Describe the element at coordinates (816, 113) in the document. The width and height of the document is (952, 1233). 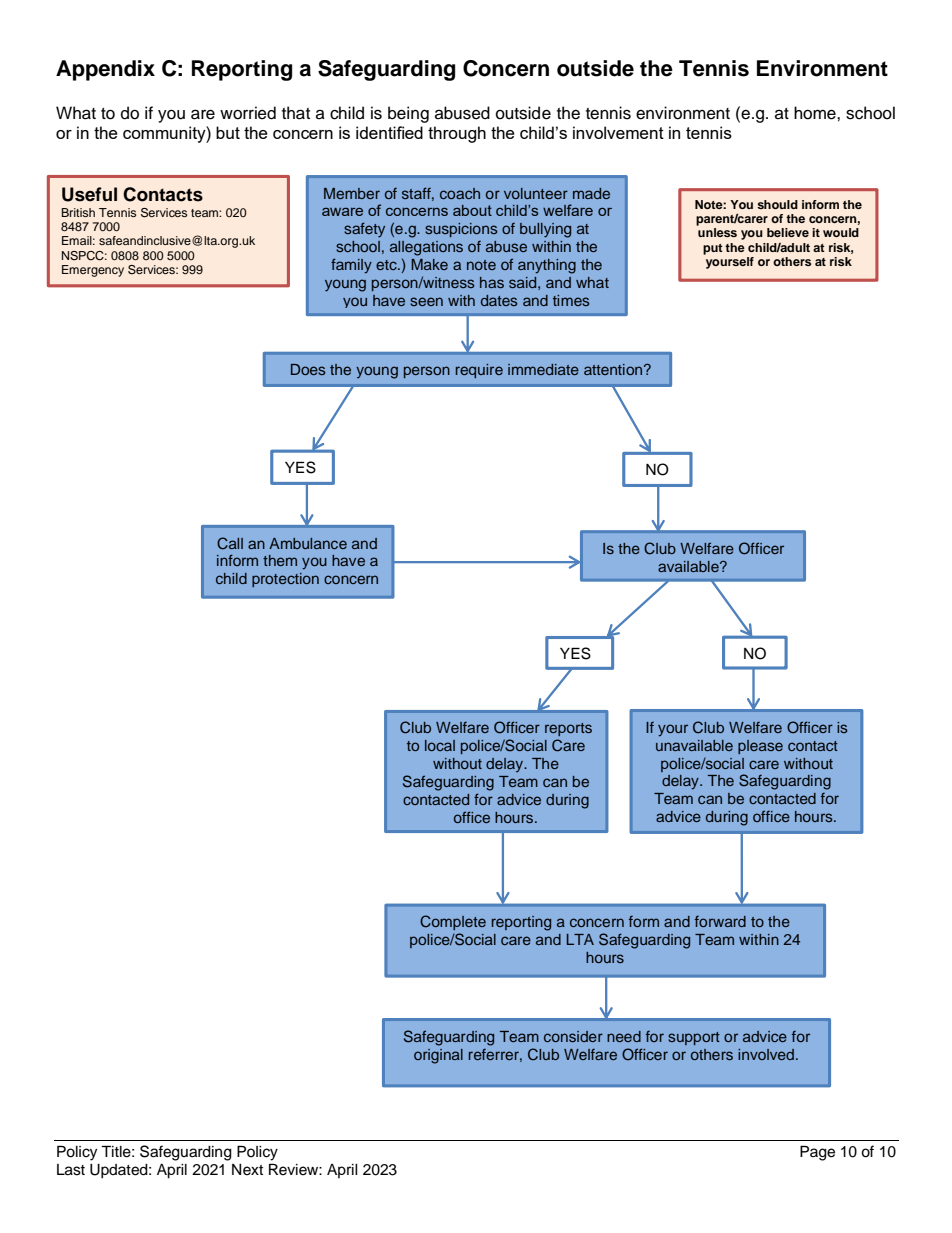
I see `home` at that location.
